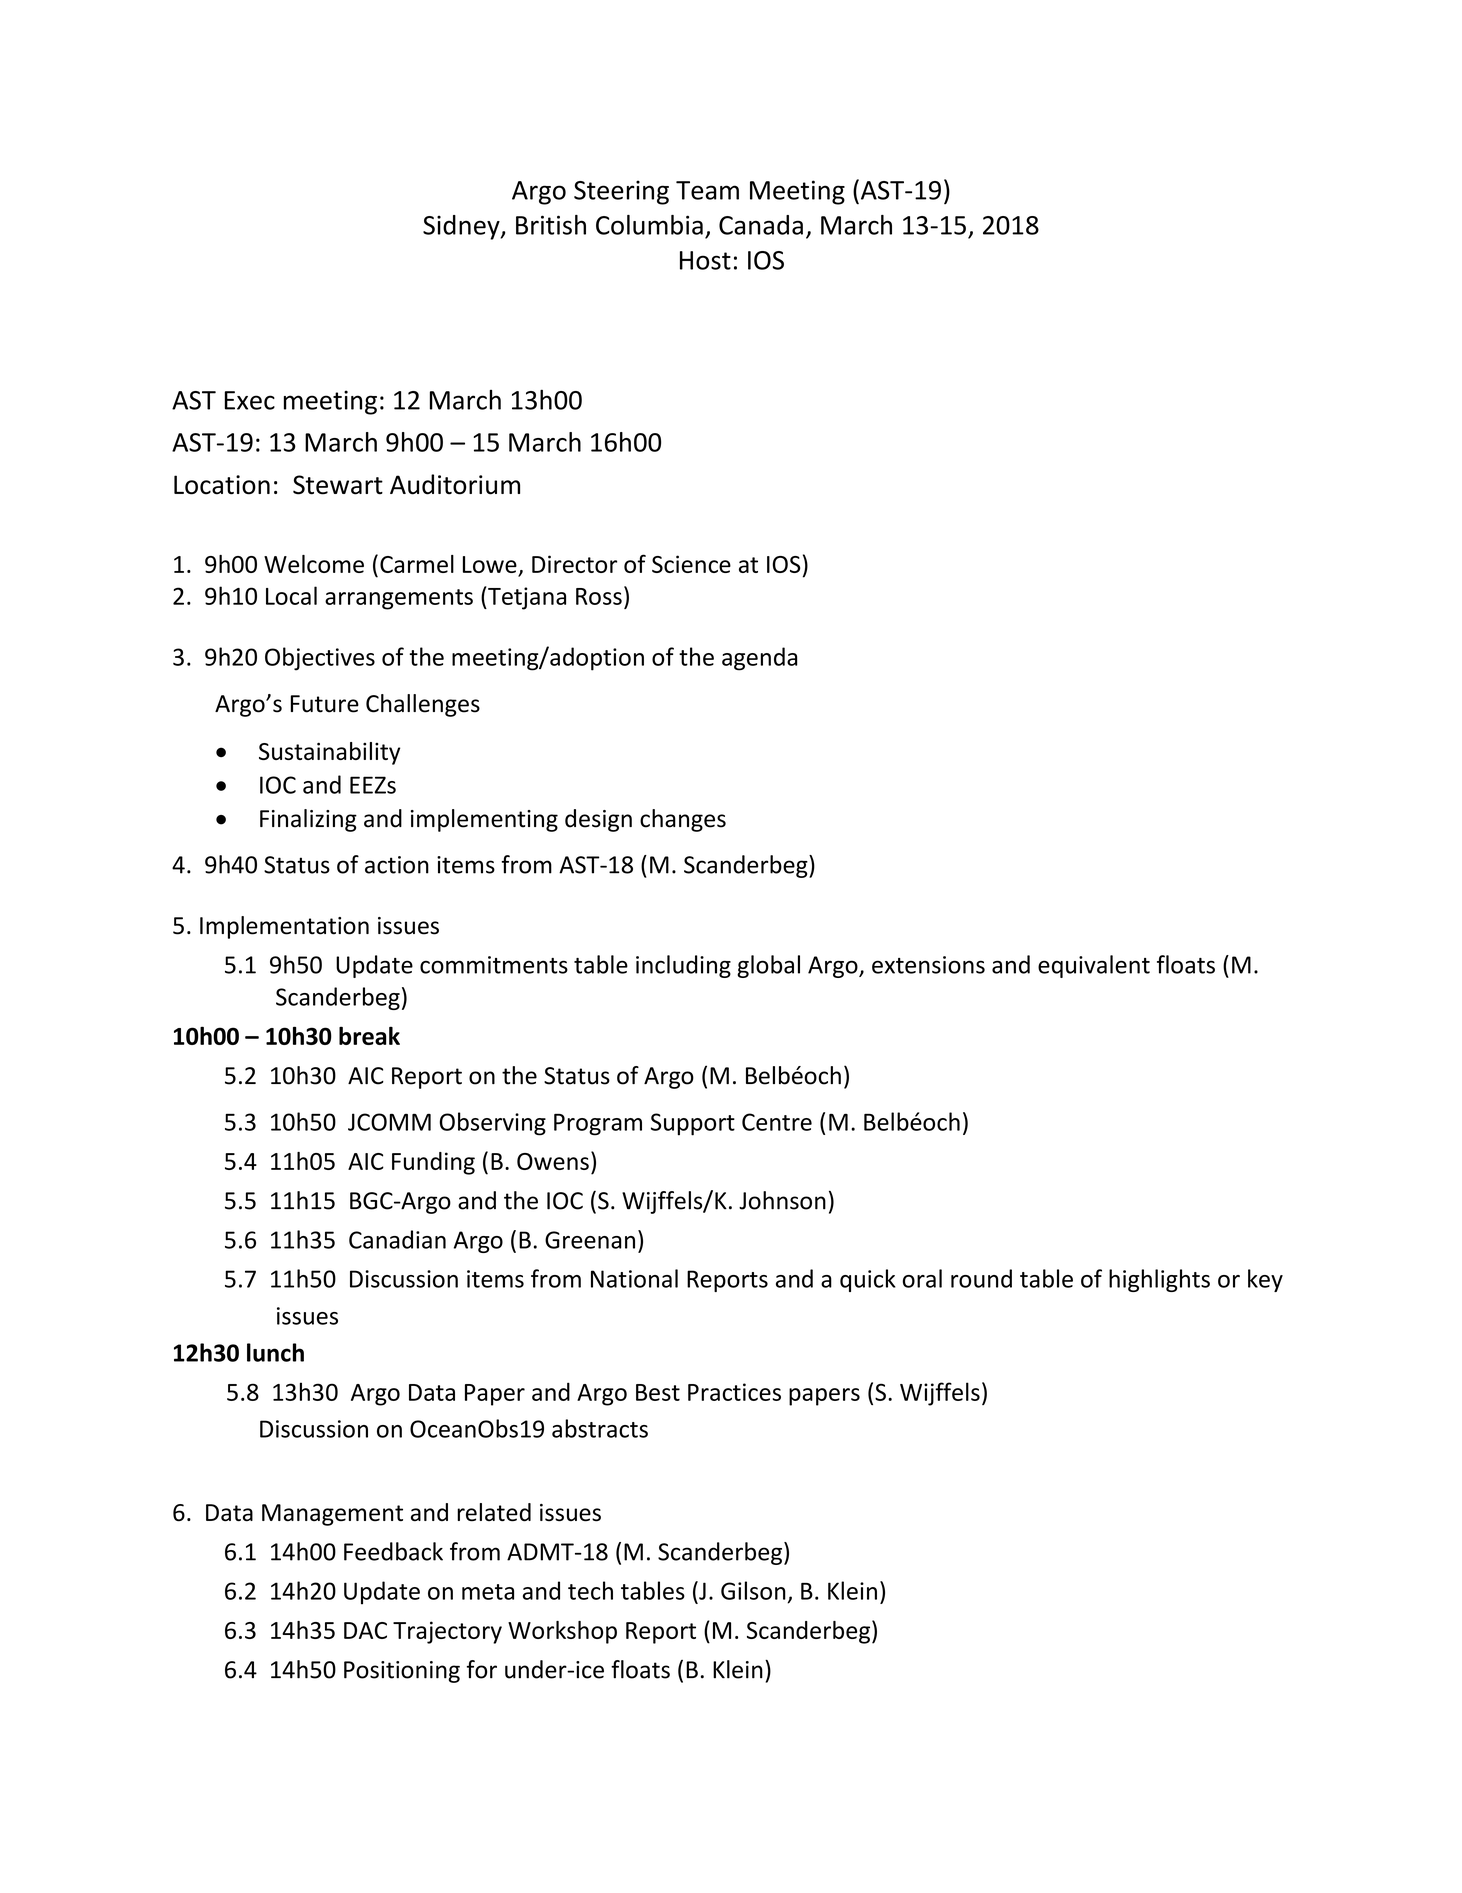  I want to click on equivalent, so click(1094, 966).
